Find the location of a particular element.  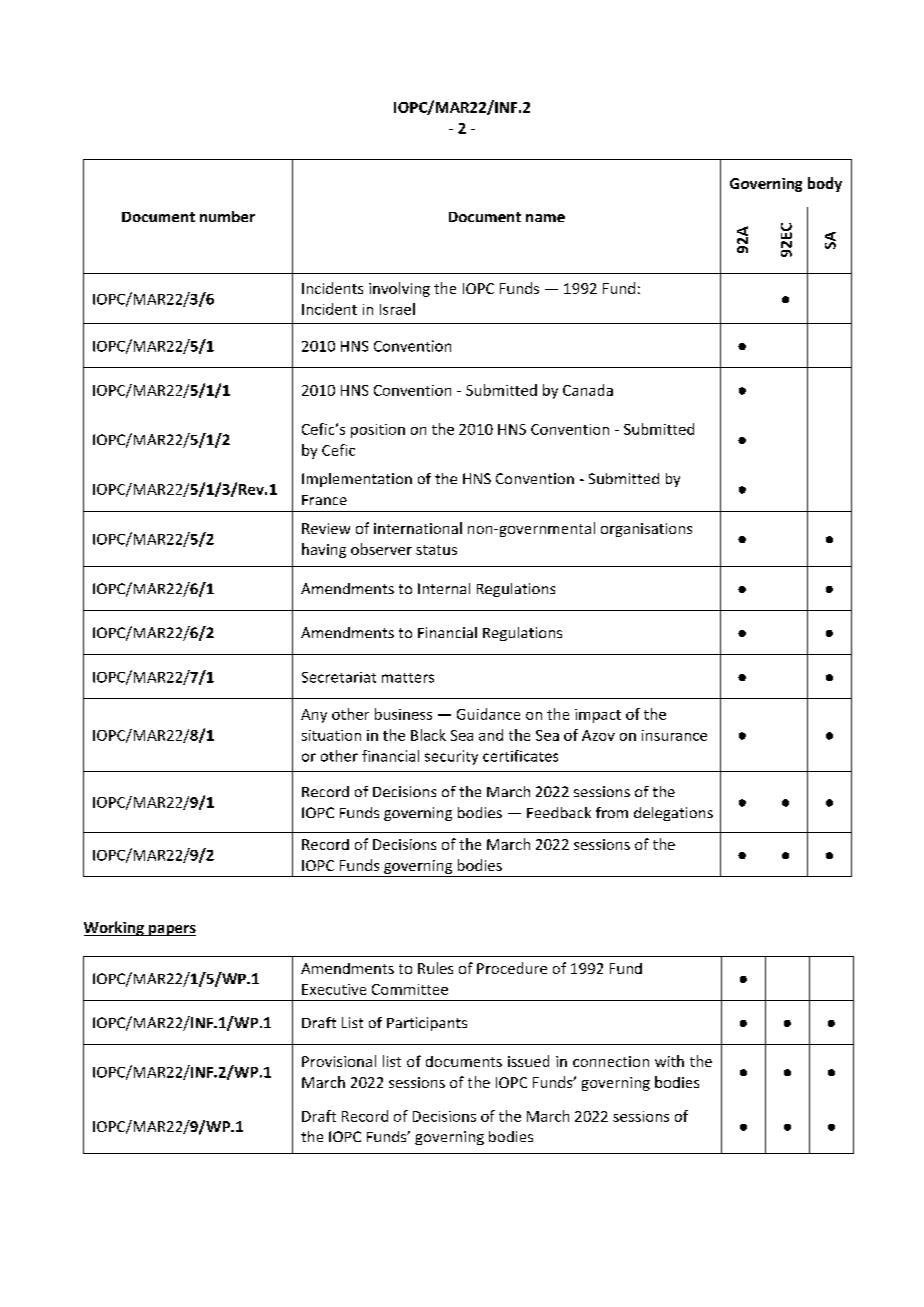

Internal is located at coordinates (444, 588).
